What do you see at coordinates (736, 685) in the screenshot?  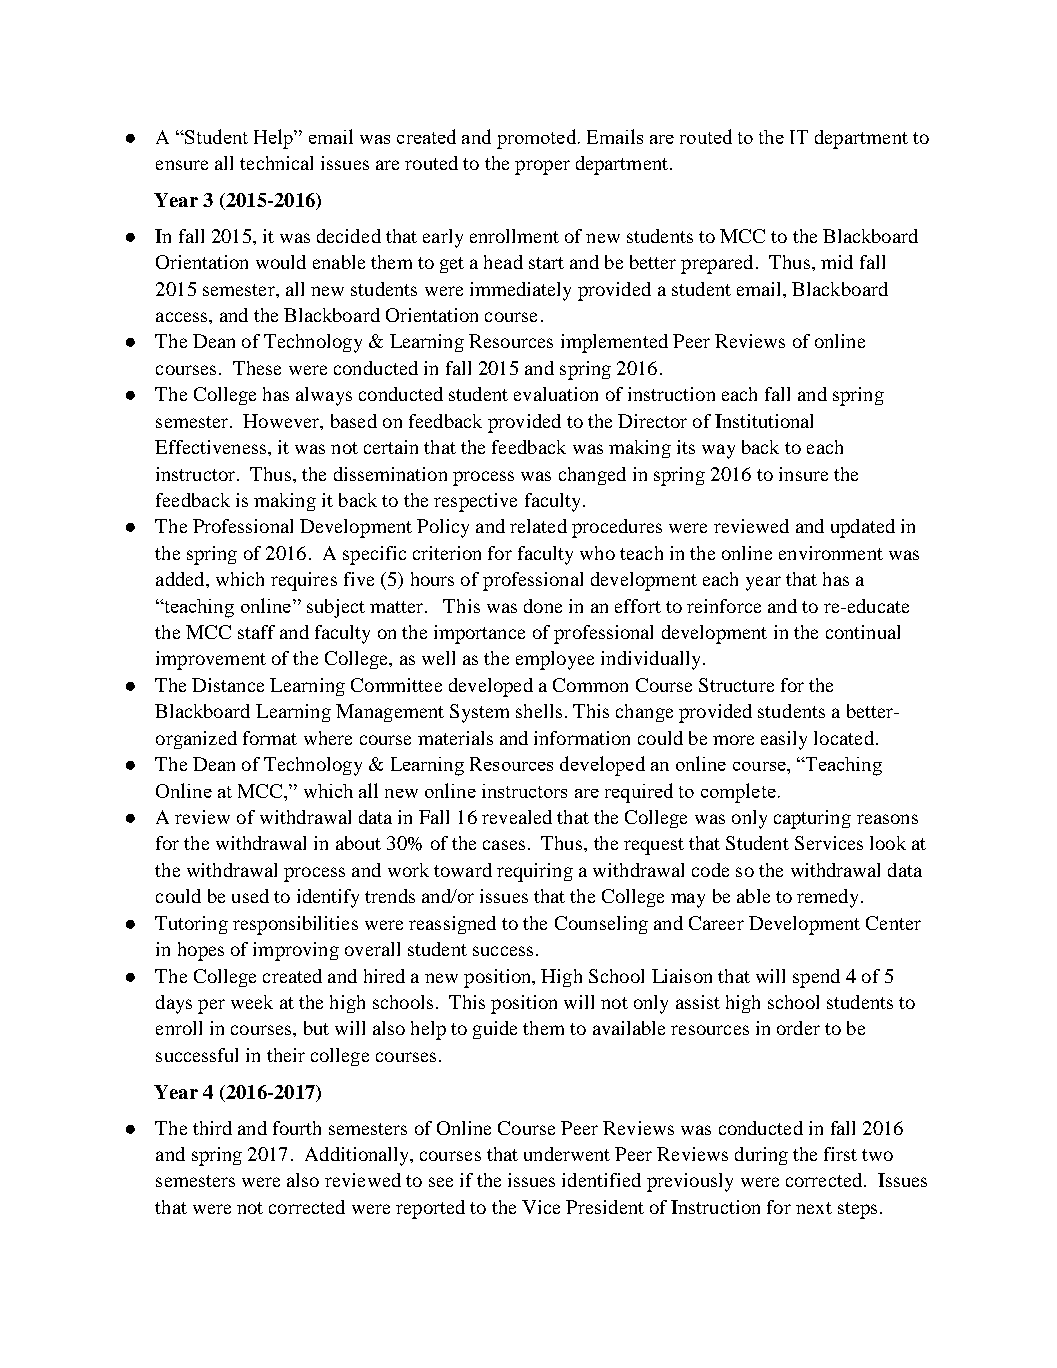 I see `Structure` at bounding box center [736, 685].
